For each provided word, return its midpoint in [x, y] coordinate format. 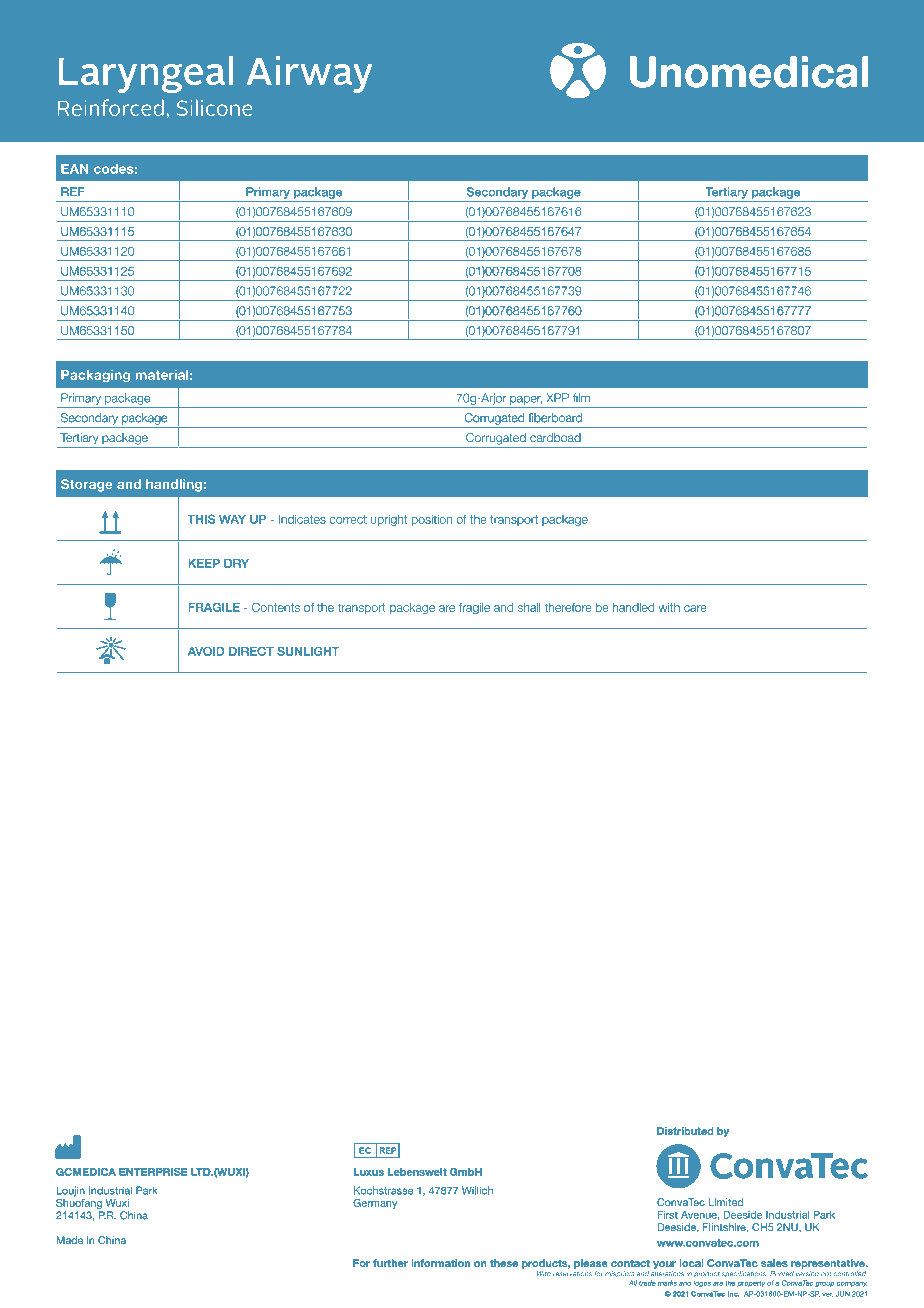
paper [526, 400]
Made [69, 1240]
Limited [725, 1202]
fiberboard [555, 418]
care [695, 608]
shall [529, 607]
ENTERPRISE [153, 1172]
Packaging [95, 376]
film [581, 398]
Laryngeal [146, 74]
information [440, 1263]
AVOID [206, 651]
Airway [309, 74]
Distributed [685, 1131]
